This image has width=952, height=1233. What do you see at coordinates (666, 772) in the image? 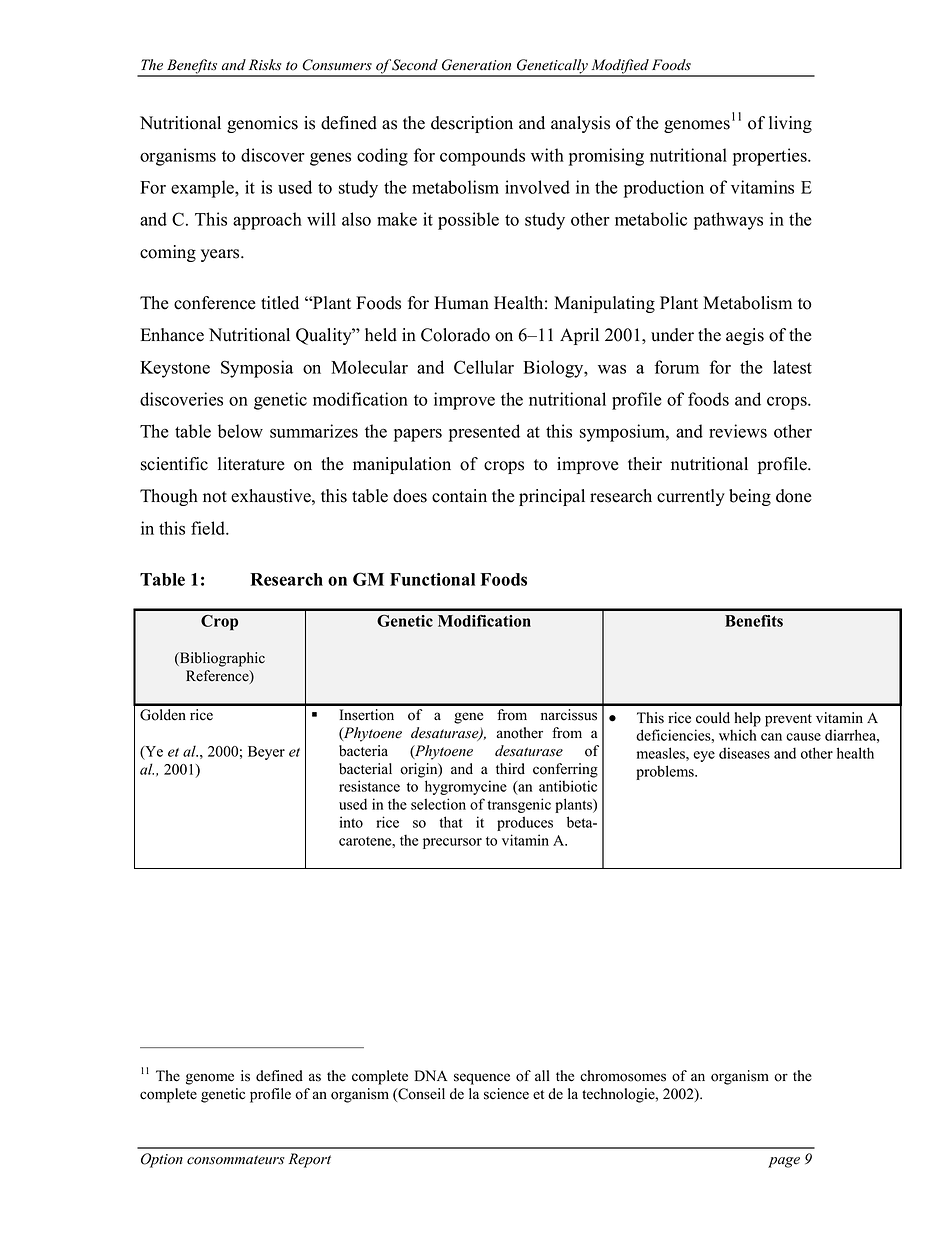
I see `problems` at bounding box center [666, 772].
